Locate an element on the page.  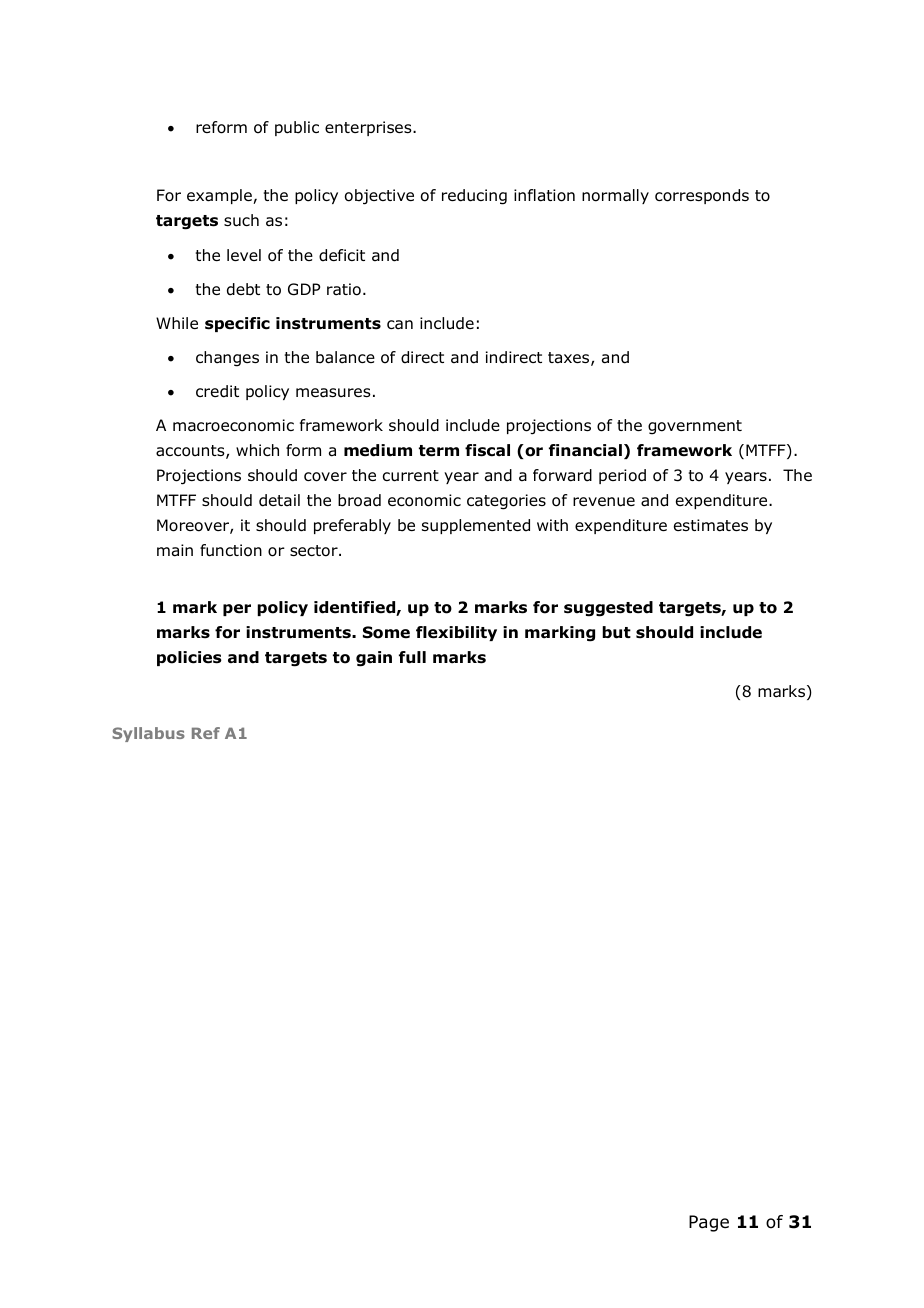
full is located at coordinates (412, 657).
